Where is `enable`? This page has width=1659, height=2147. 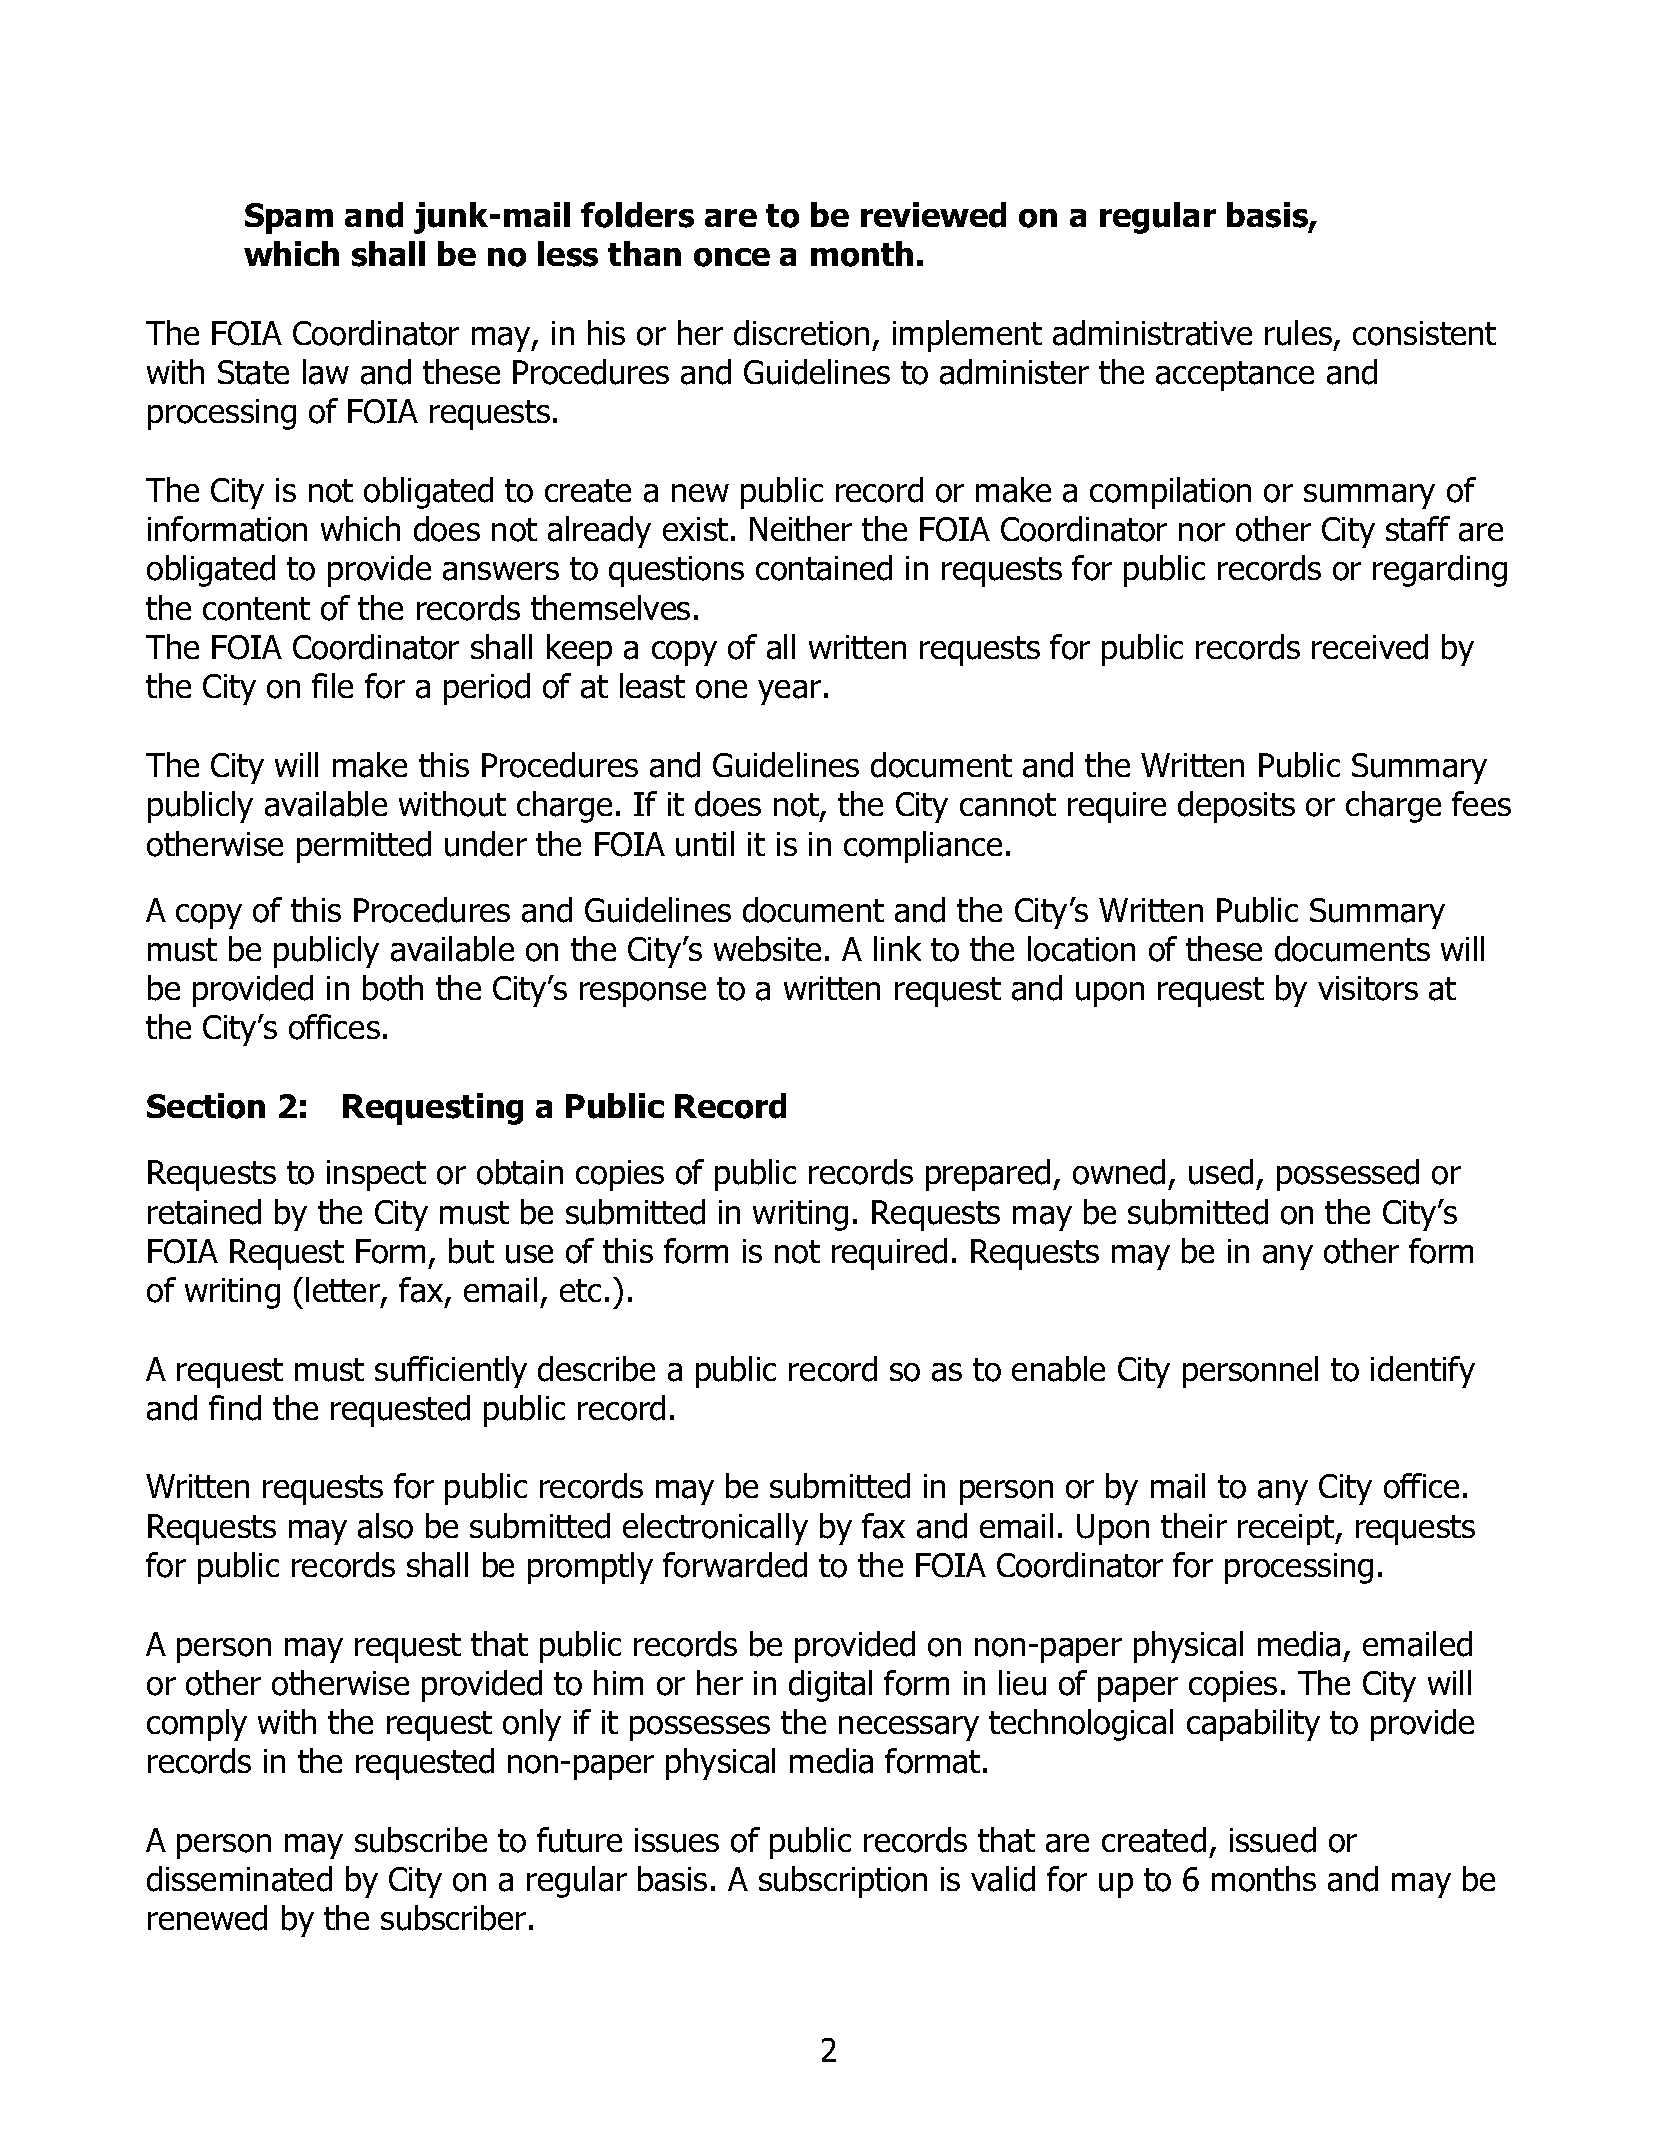
enable is located at coordinates (1058, 1369).
